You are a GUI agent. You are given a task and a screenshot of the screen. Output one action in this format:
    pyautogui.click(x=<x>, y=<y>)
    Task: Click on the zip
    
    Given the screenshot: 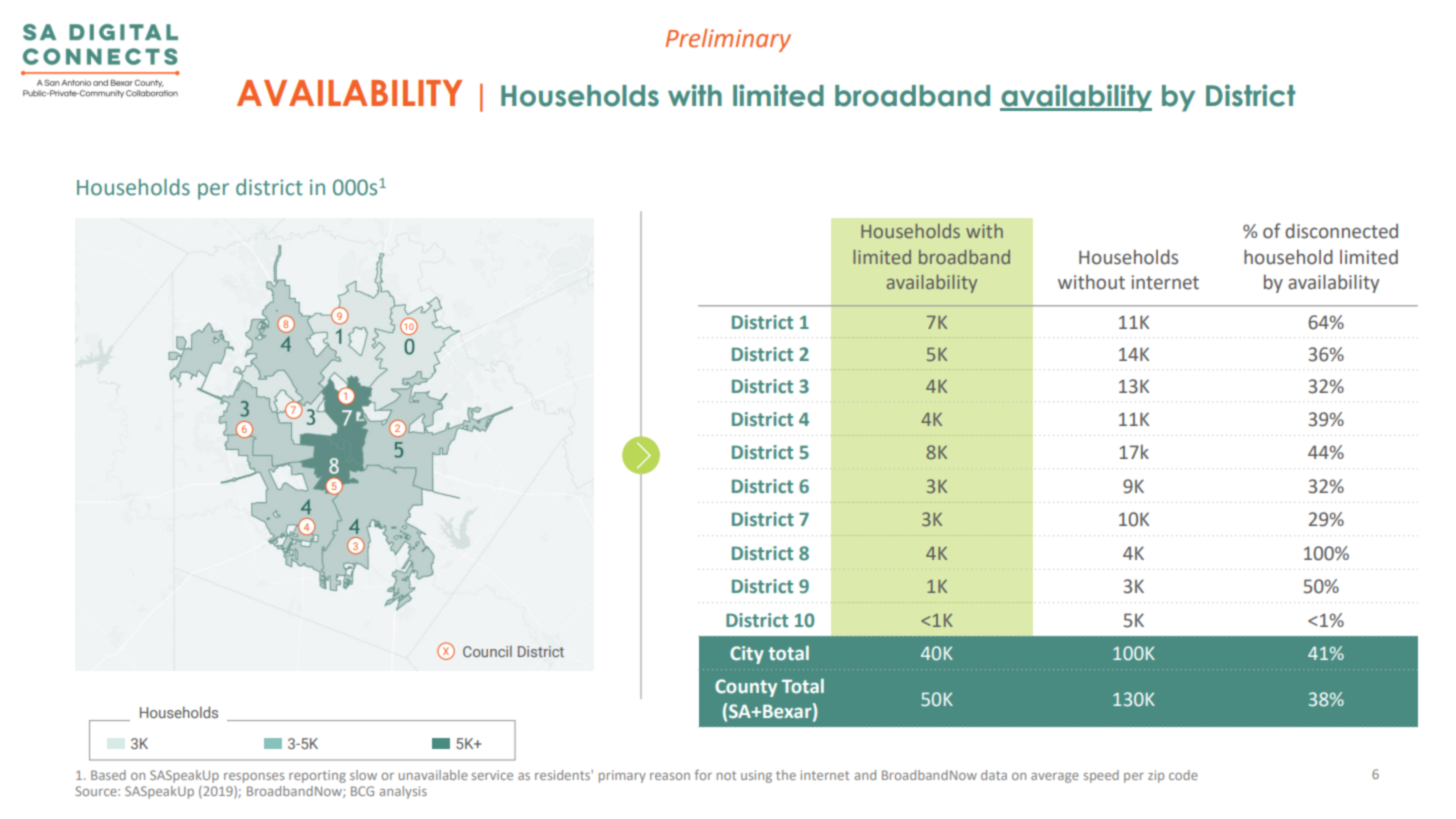 What is the action you would take?
    pyautogui.click(x=1156, y=776)
